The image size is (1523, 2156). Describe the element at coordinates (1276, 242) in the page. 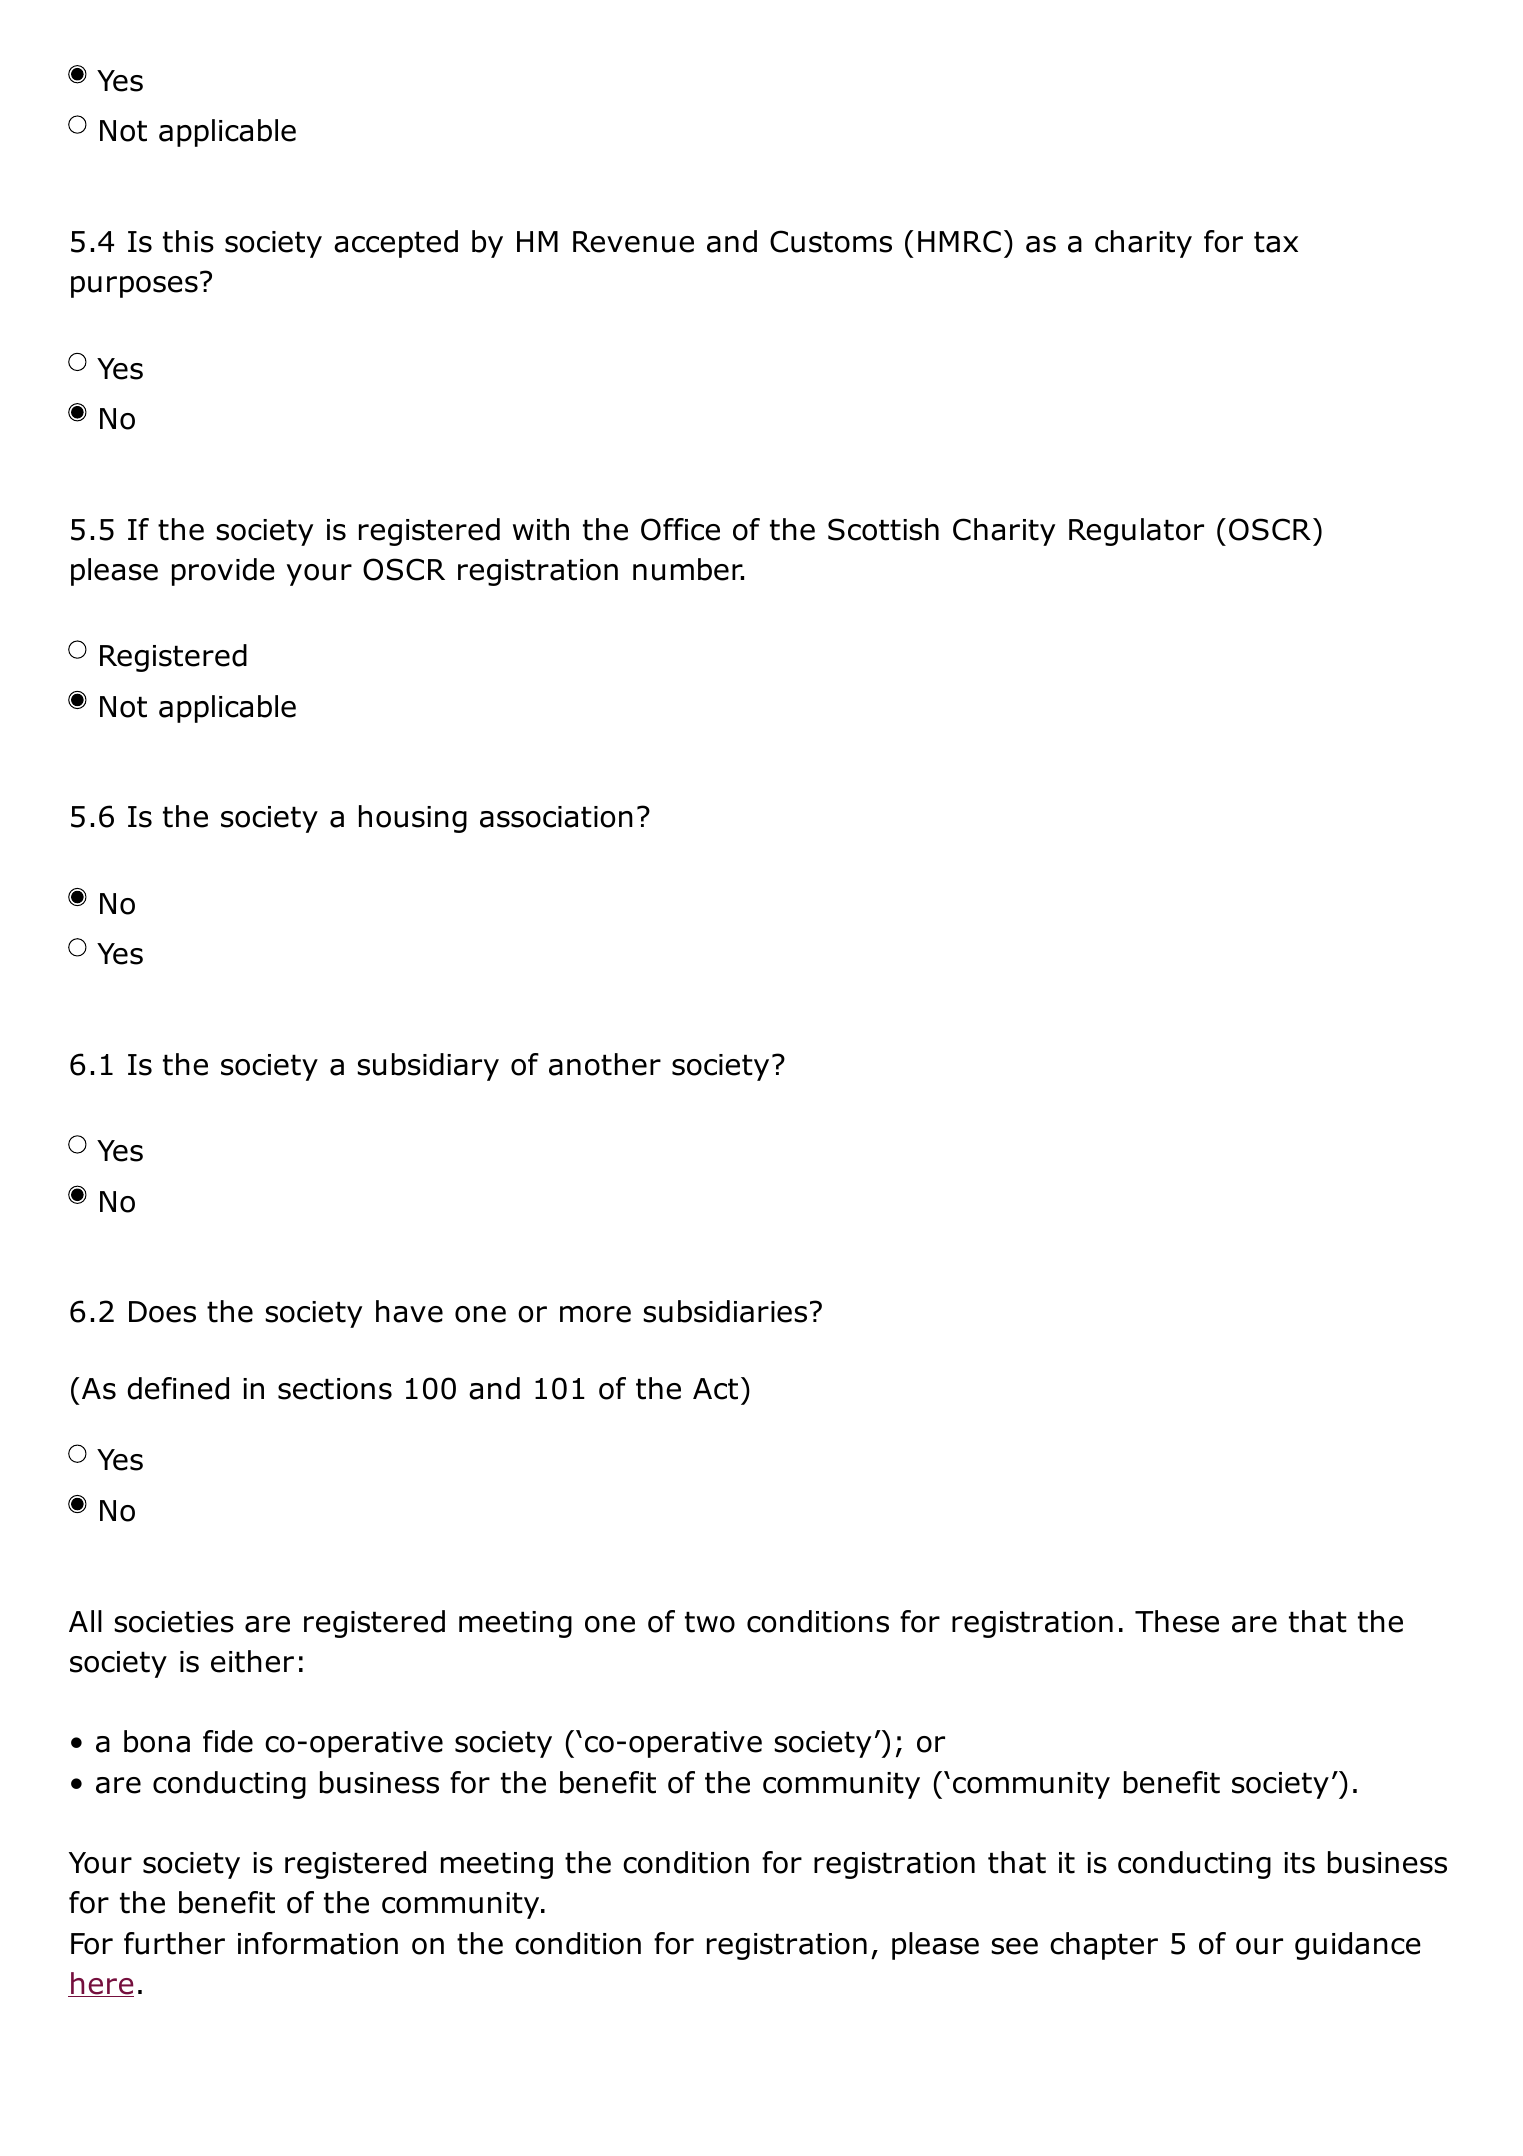

I see `tax` at that location.
